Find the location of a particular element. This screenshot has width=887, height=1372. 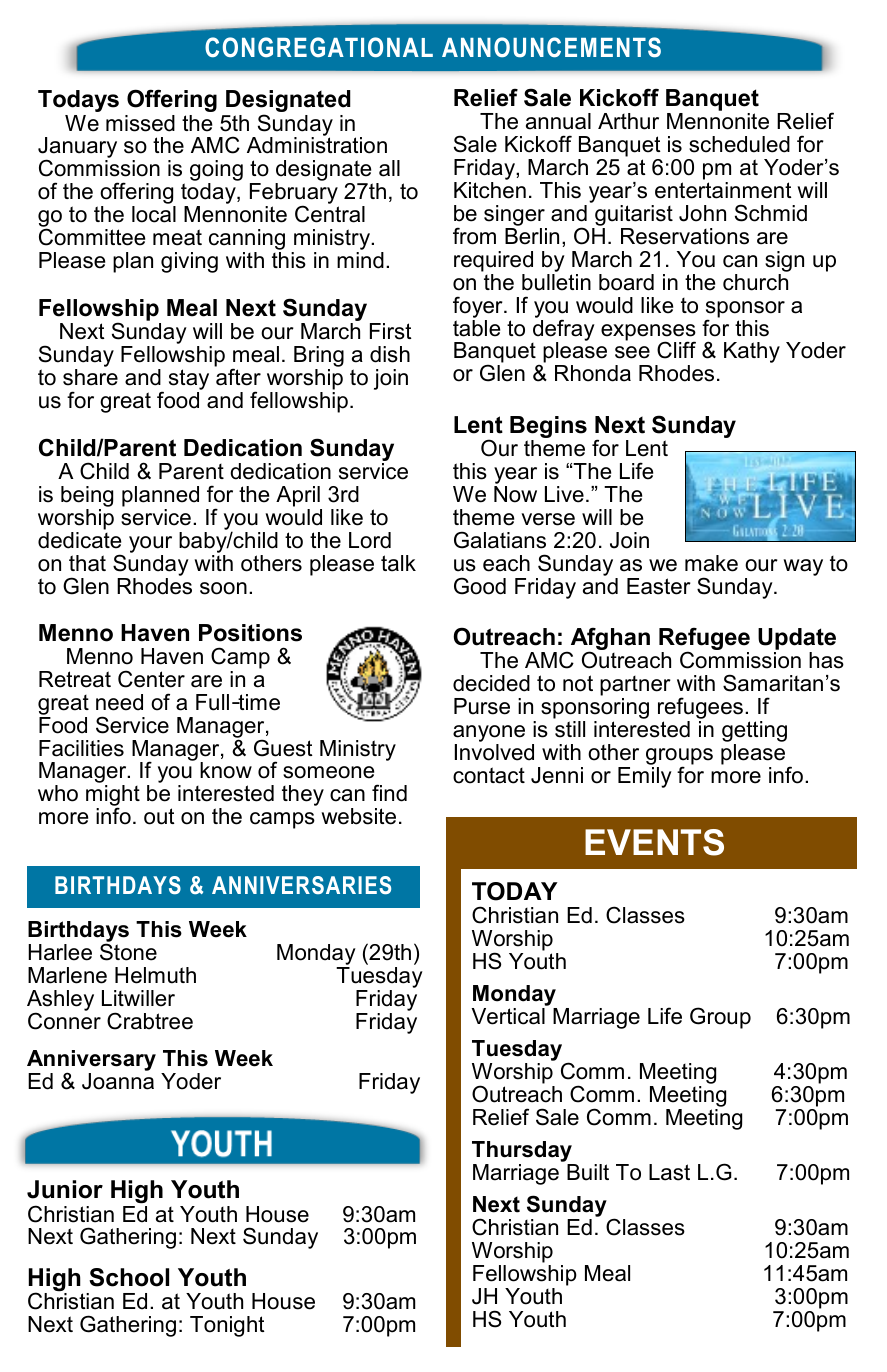

Purse is located at coordinates (482, 706).
